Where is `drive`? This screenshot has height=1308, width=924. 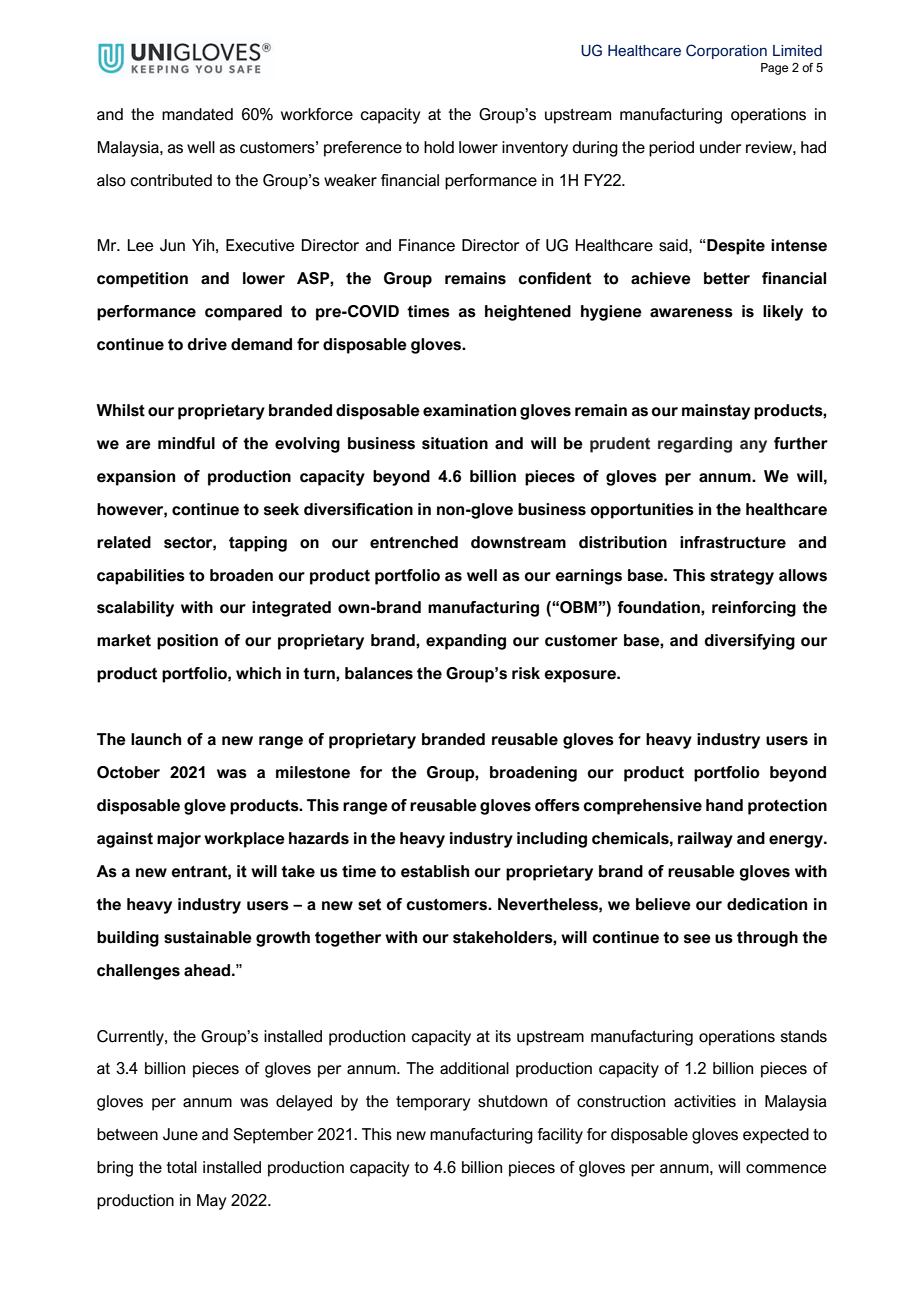
drive is located at coordinates (207, 344).
